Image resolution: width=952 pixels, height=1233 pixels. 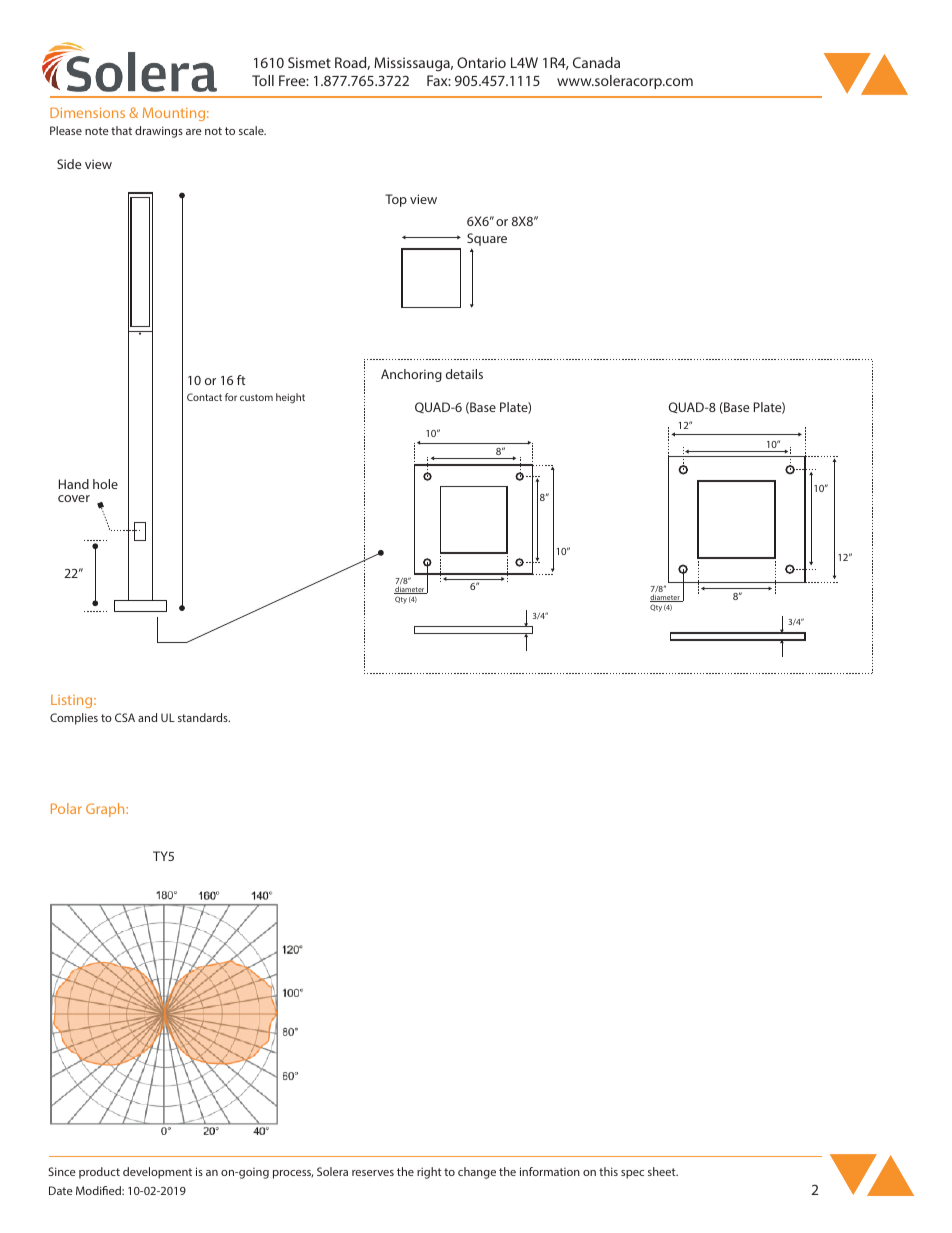 I want to click on standards, so click(x=204, y=717).
